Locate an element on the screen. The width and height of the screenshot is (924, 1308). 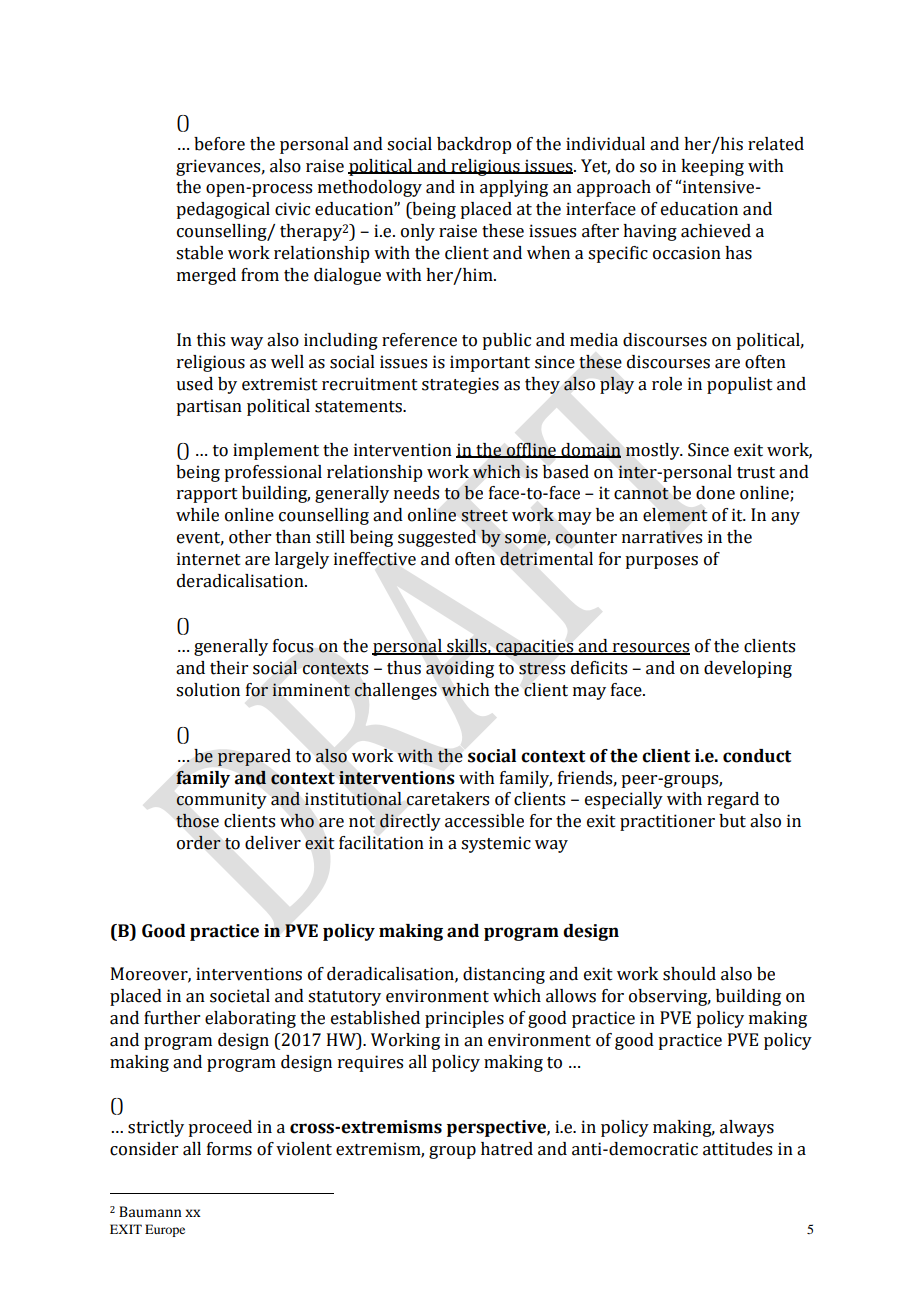
developing is located at coordinates (748, 669).
